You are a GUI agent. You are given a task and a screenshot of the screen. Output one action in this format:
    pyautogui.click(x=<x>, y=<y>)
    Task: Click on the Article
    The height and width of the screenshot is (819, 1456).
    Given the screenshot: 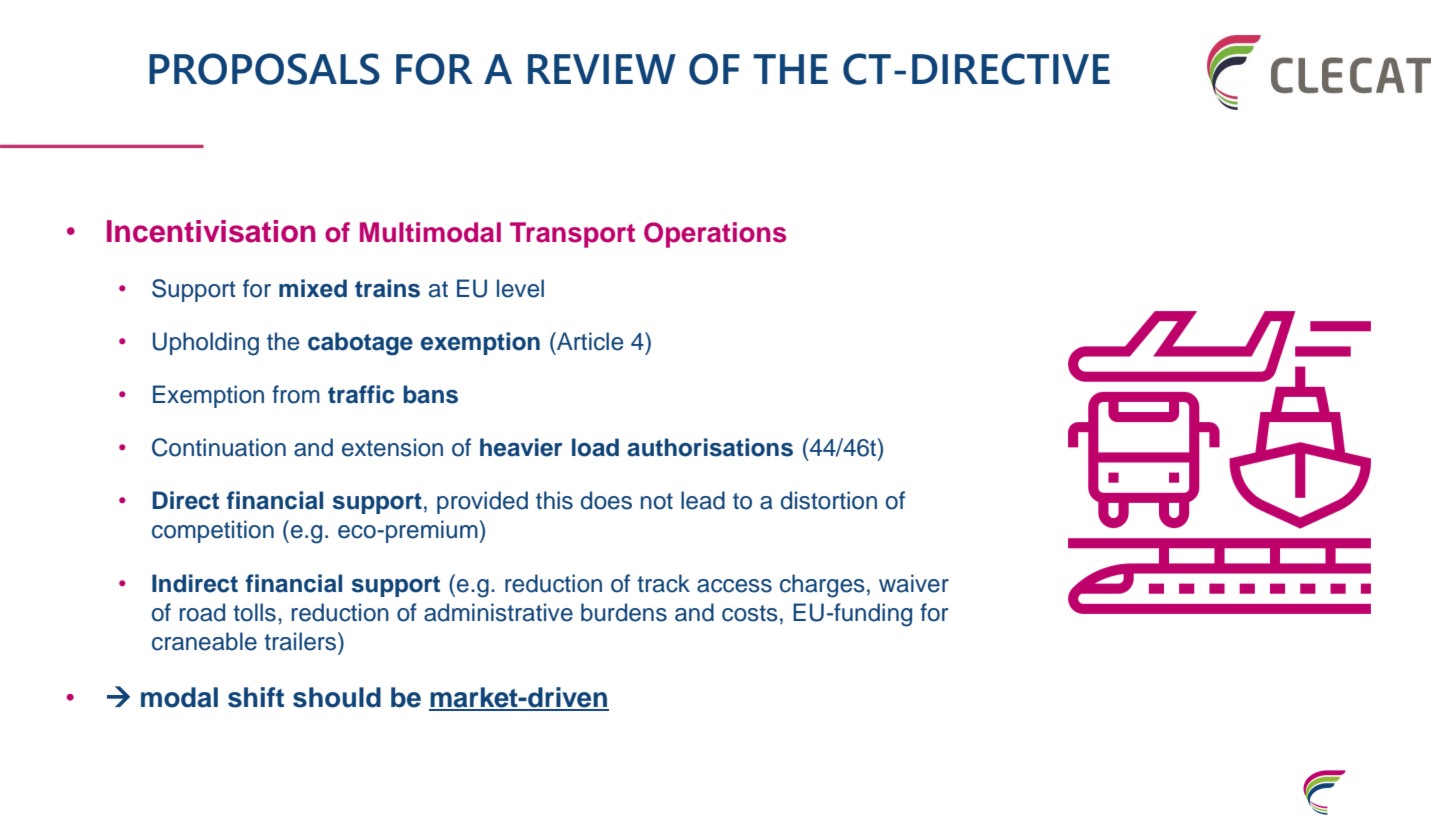 What is the action you would take?
    pyautogui.click(x=589, y=341)
